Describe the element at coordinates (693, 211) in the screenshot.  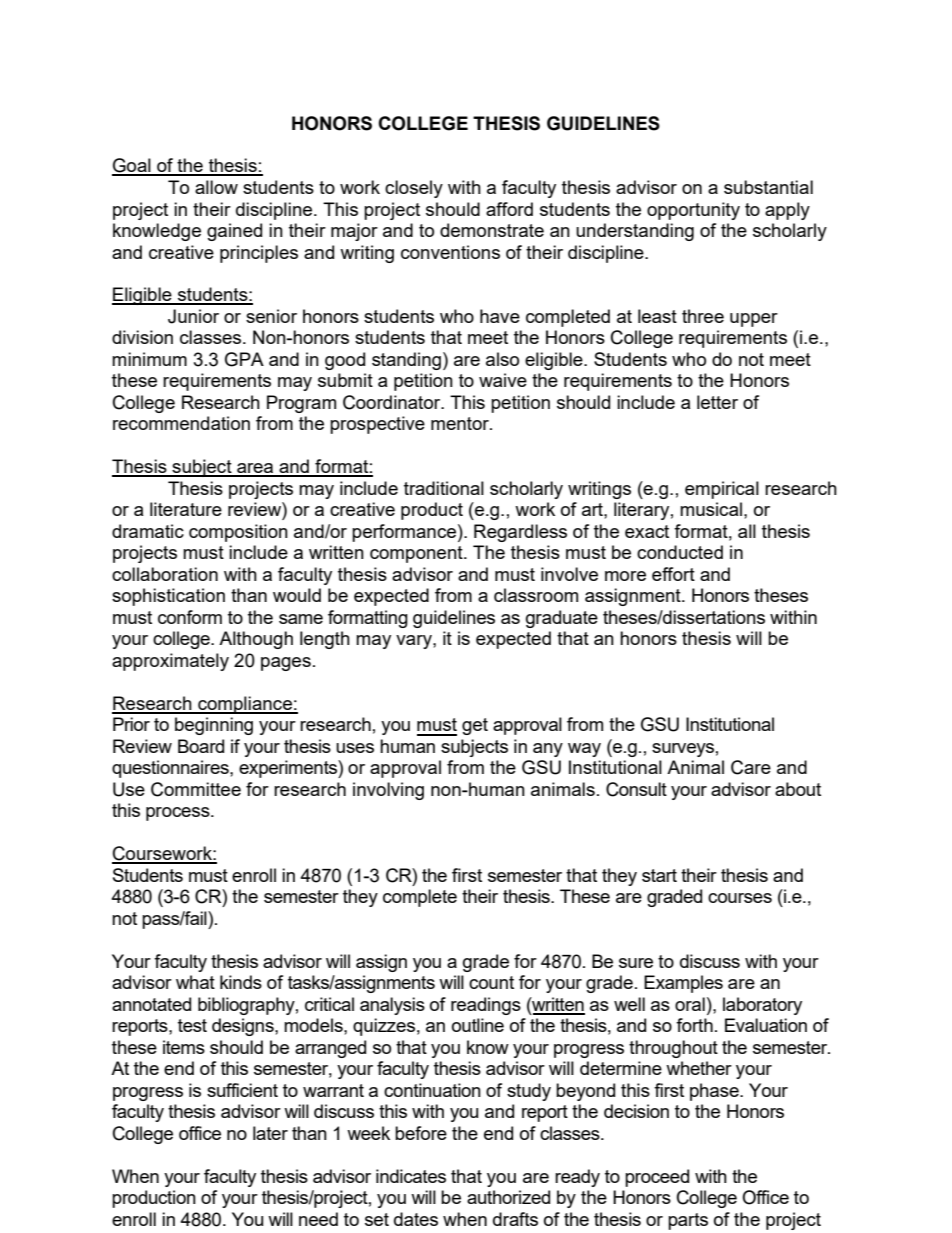
I see `opportunity` at that location.
